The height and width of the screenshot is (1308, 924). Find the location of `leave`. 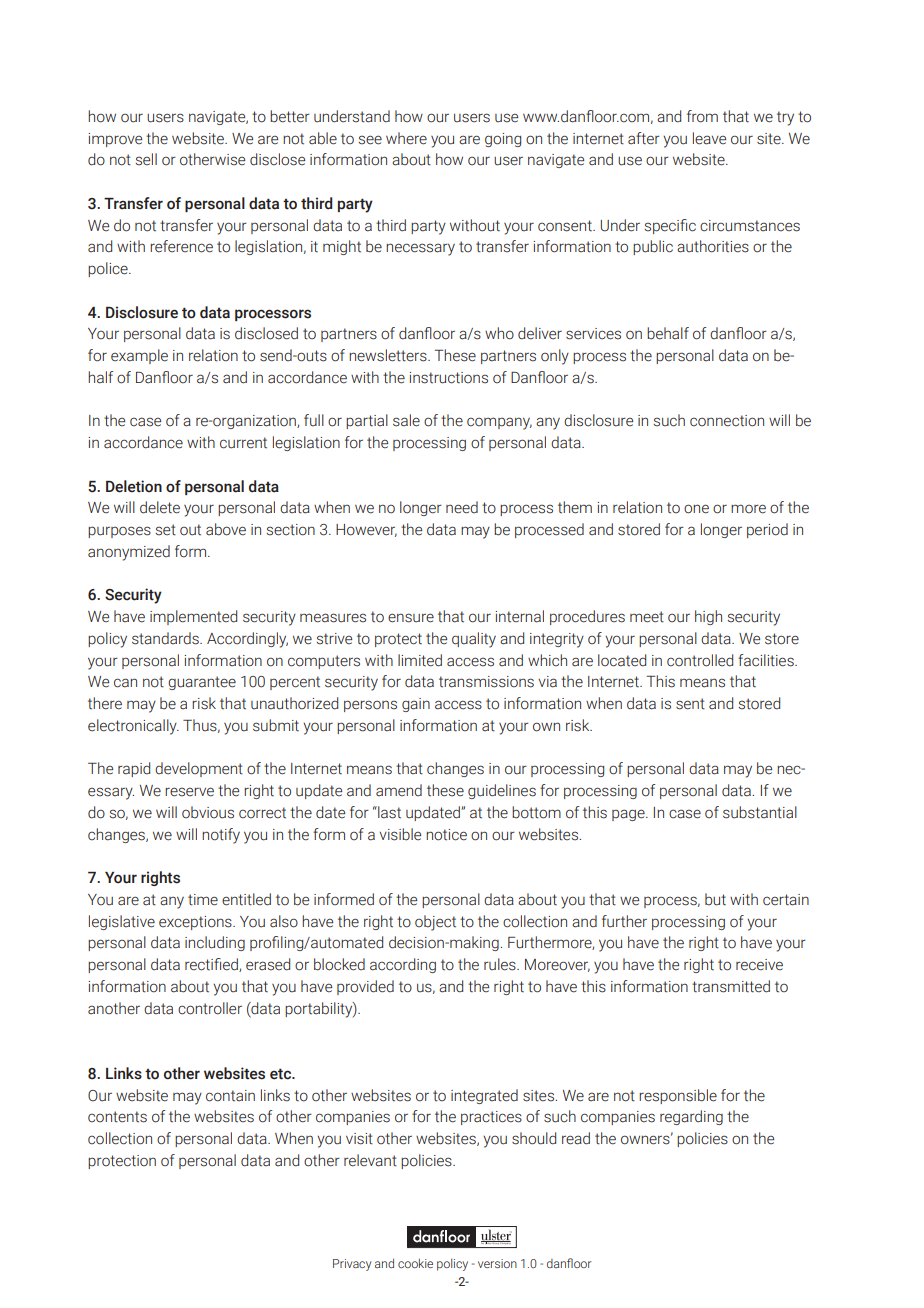

leave is located at coordinates (709, 138).
